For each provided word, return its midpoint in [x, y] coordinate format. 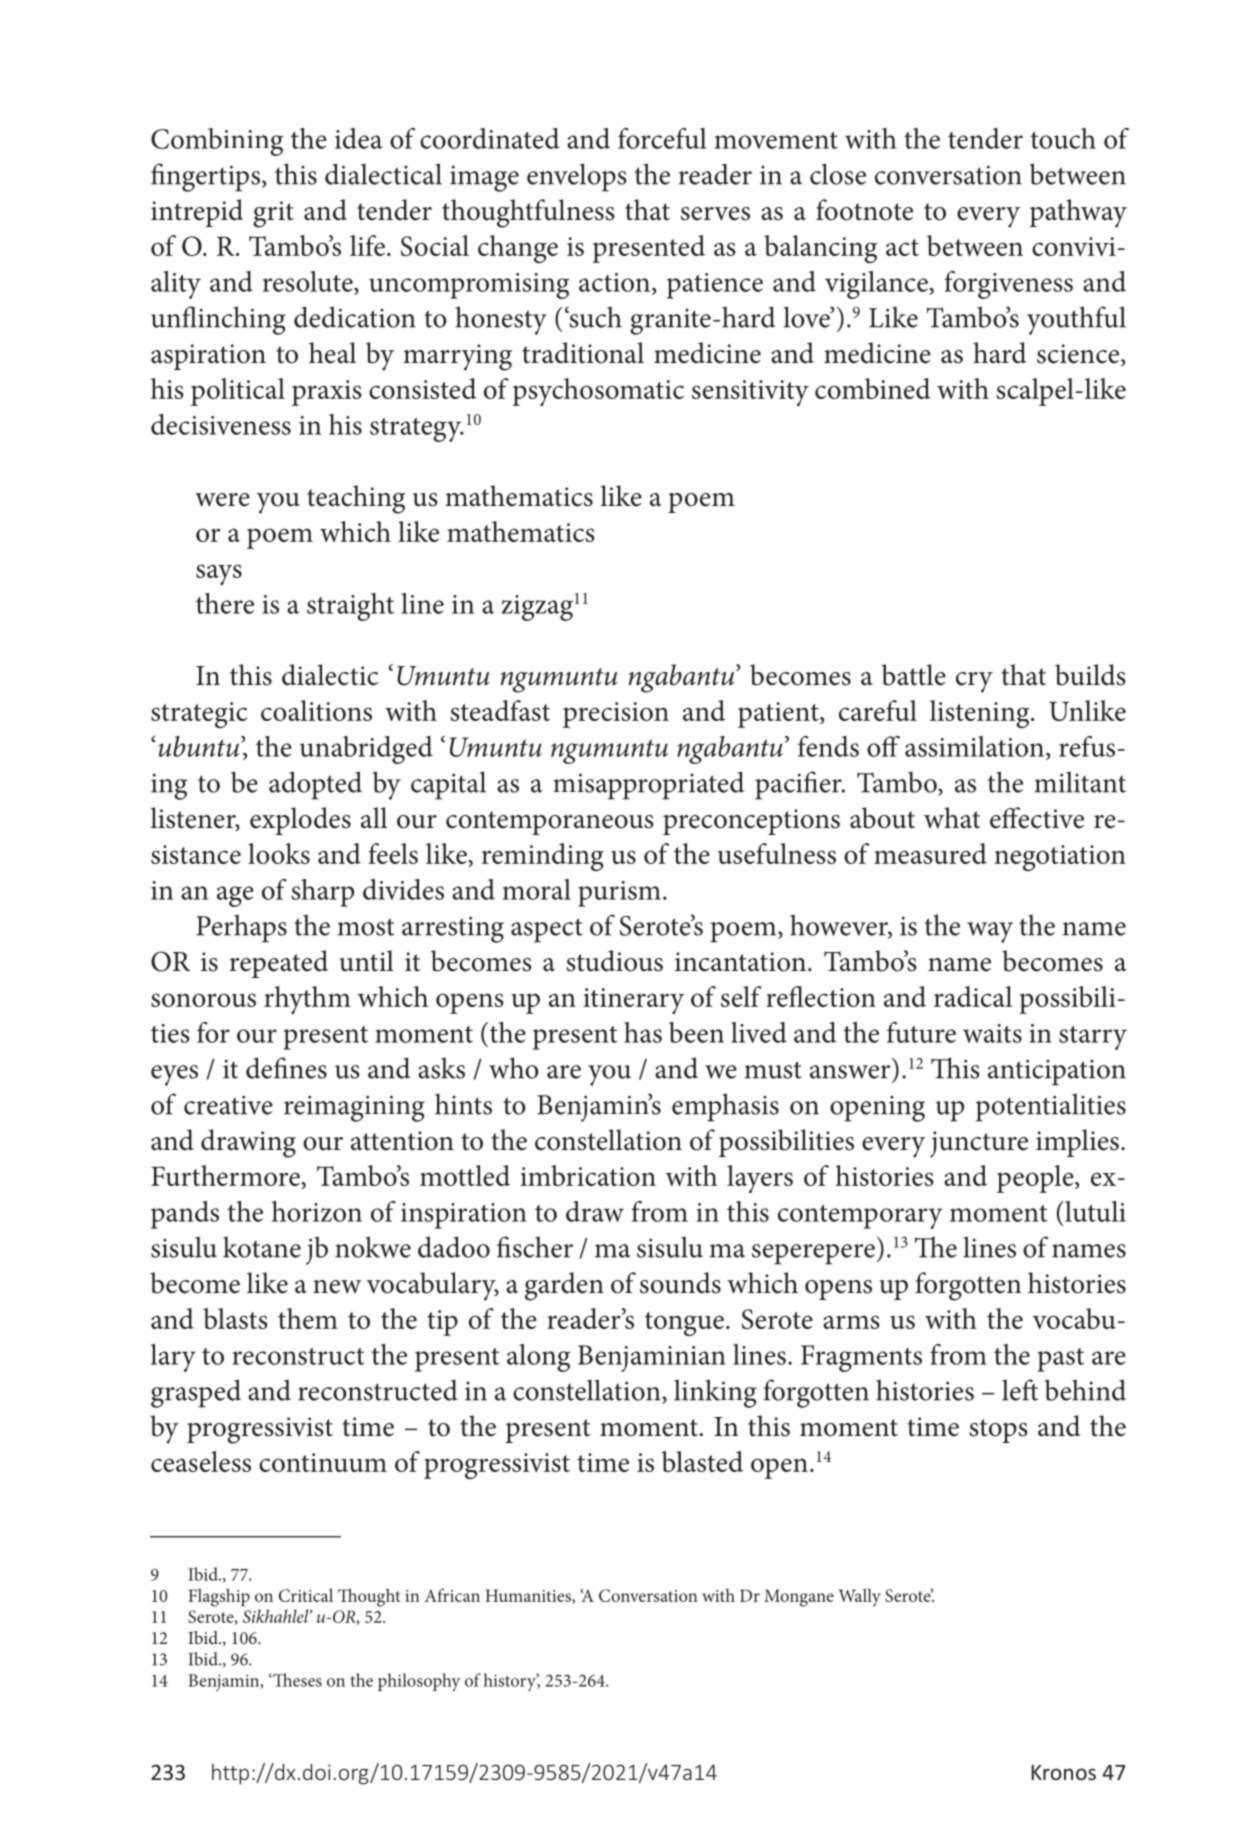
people [1036, 1179]
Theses [296, 1680]
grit [273, 214]
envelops [577, 177]
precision [616, 715]
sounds [680, 1283]
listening [981, 714]
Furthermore [226, 1175]
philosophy [419, 1682]
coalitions [316, 710]
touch [1063, 138]
